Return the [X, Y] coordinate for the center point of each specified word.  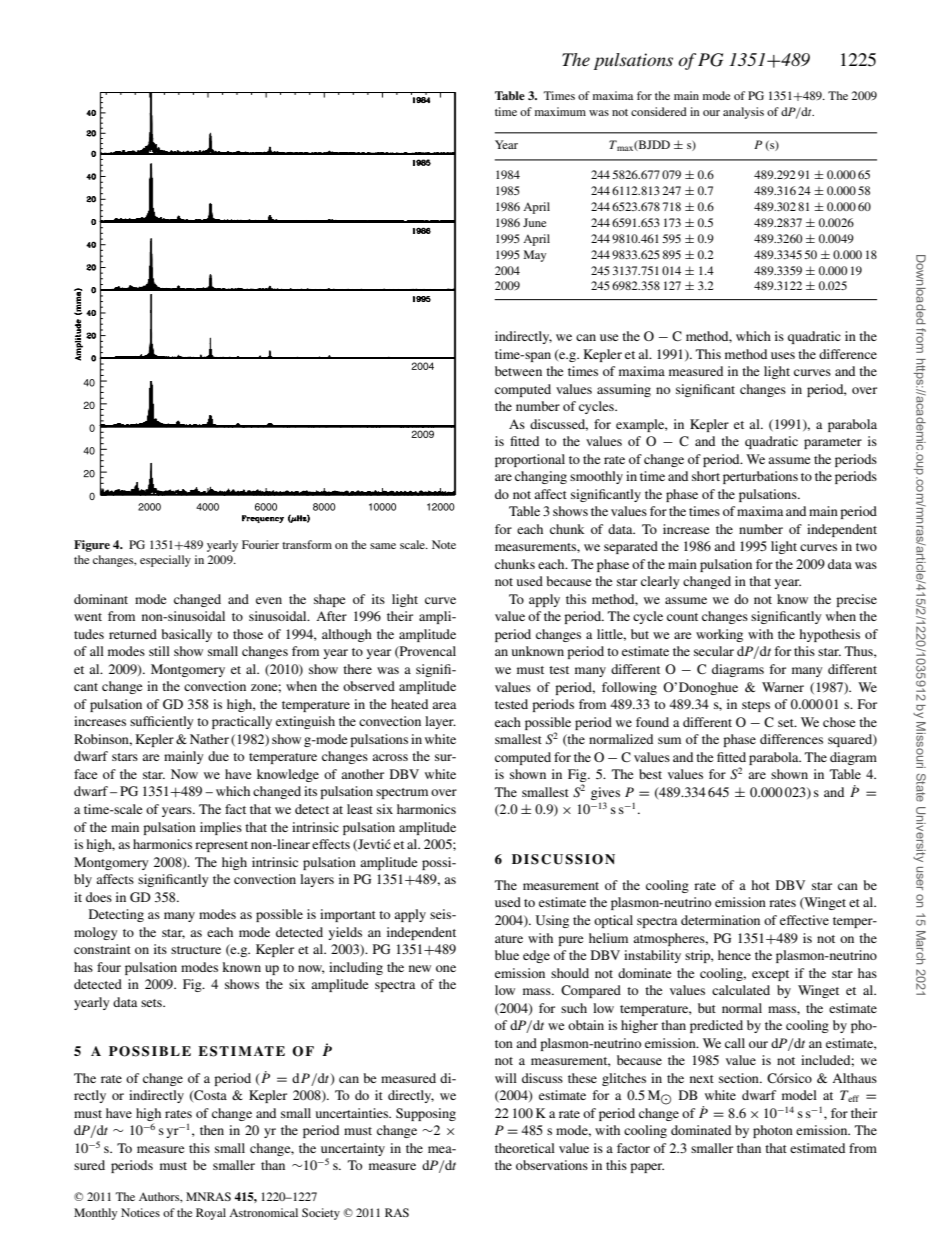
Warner [783, 687]
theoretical [525, 1148]
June [535, 222]
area [444, 705]
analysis [743, 113]
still [159, 651]
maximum [560, 111]
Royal [211, 1214]
